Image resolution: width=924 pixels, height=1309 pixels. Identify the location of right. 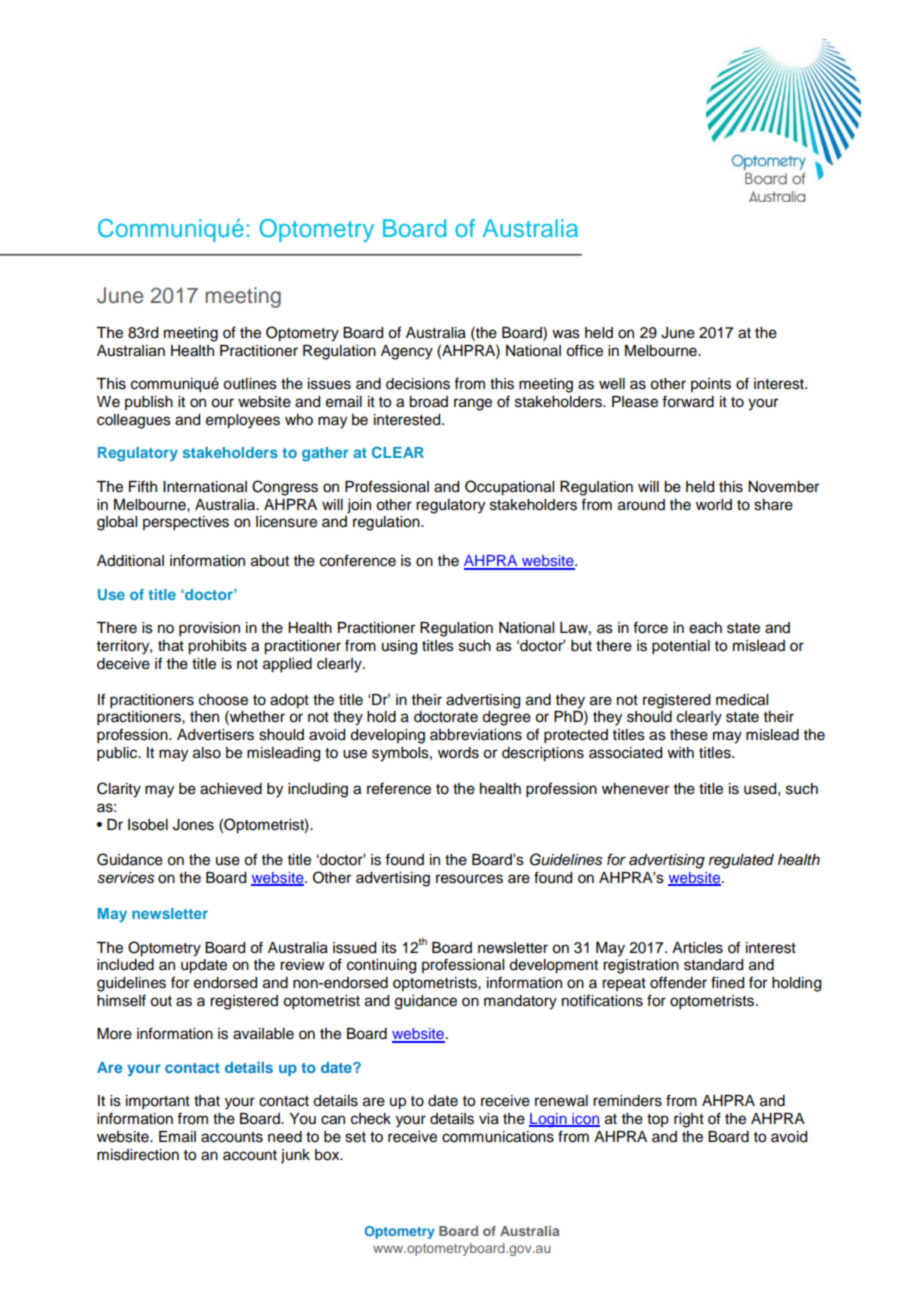
(689, 1120).
